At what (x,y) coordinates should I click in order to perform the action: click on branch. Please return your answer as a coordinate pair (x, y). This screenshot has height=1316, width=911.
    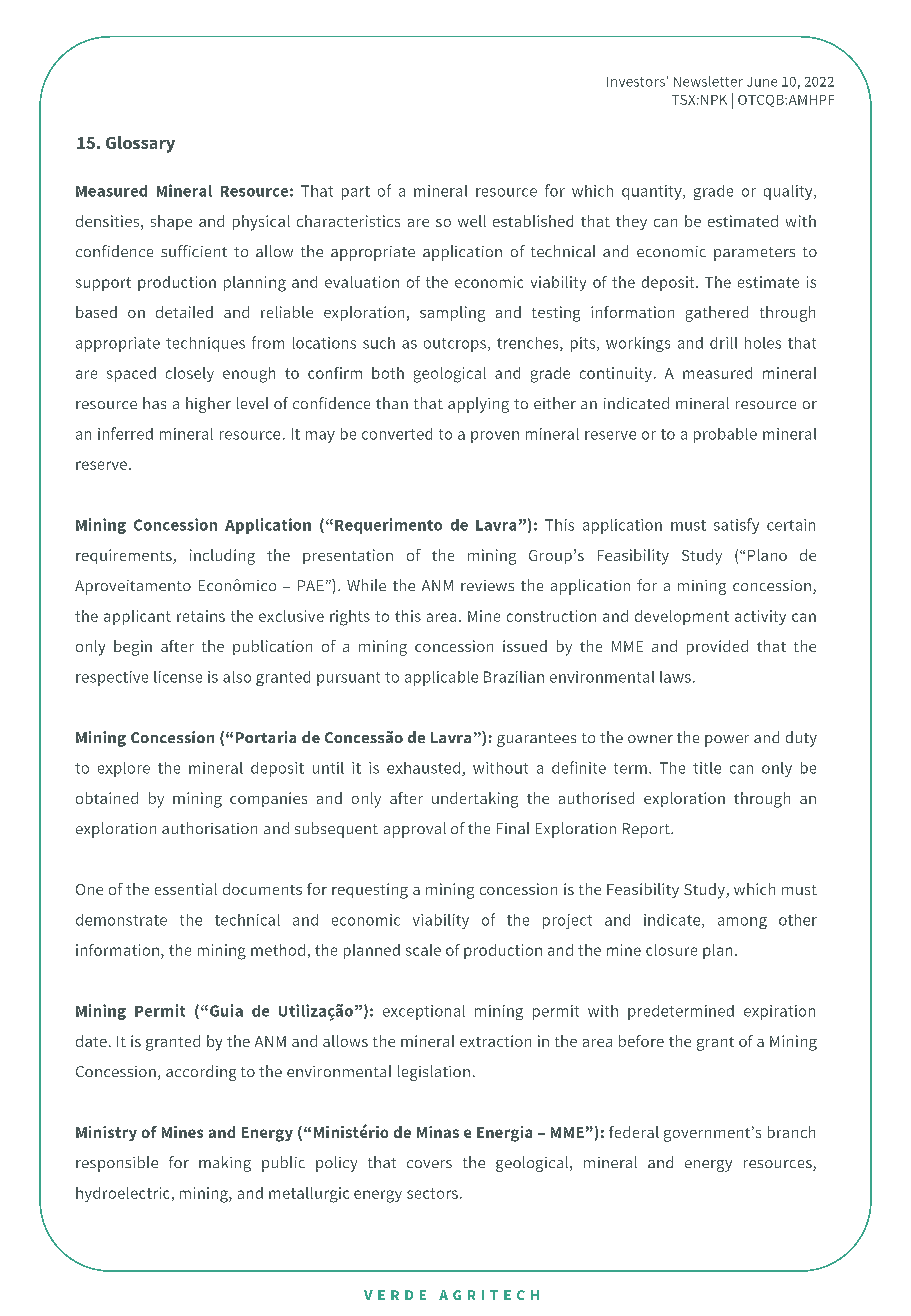
    Looking at the image, I should click on (791, 1132).
